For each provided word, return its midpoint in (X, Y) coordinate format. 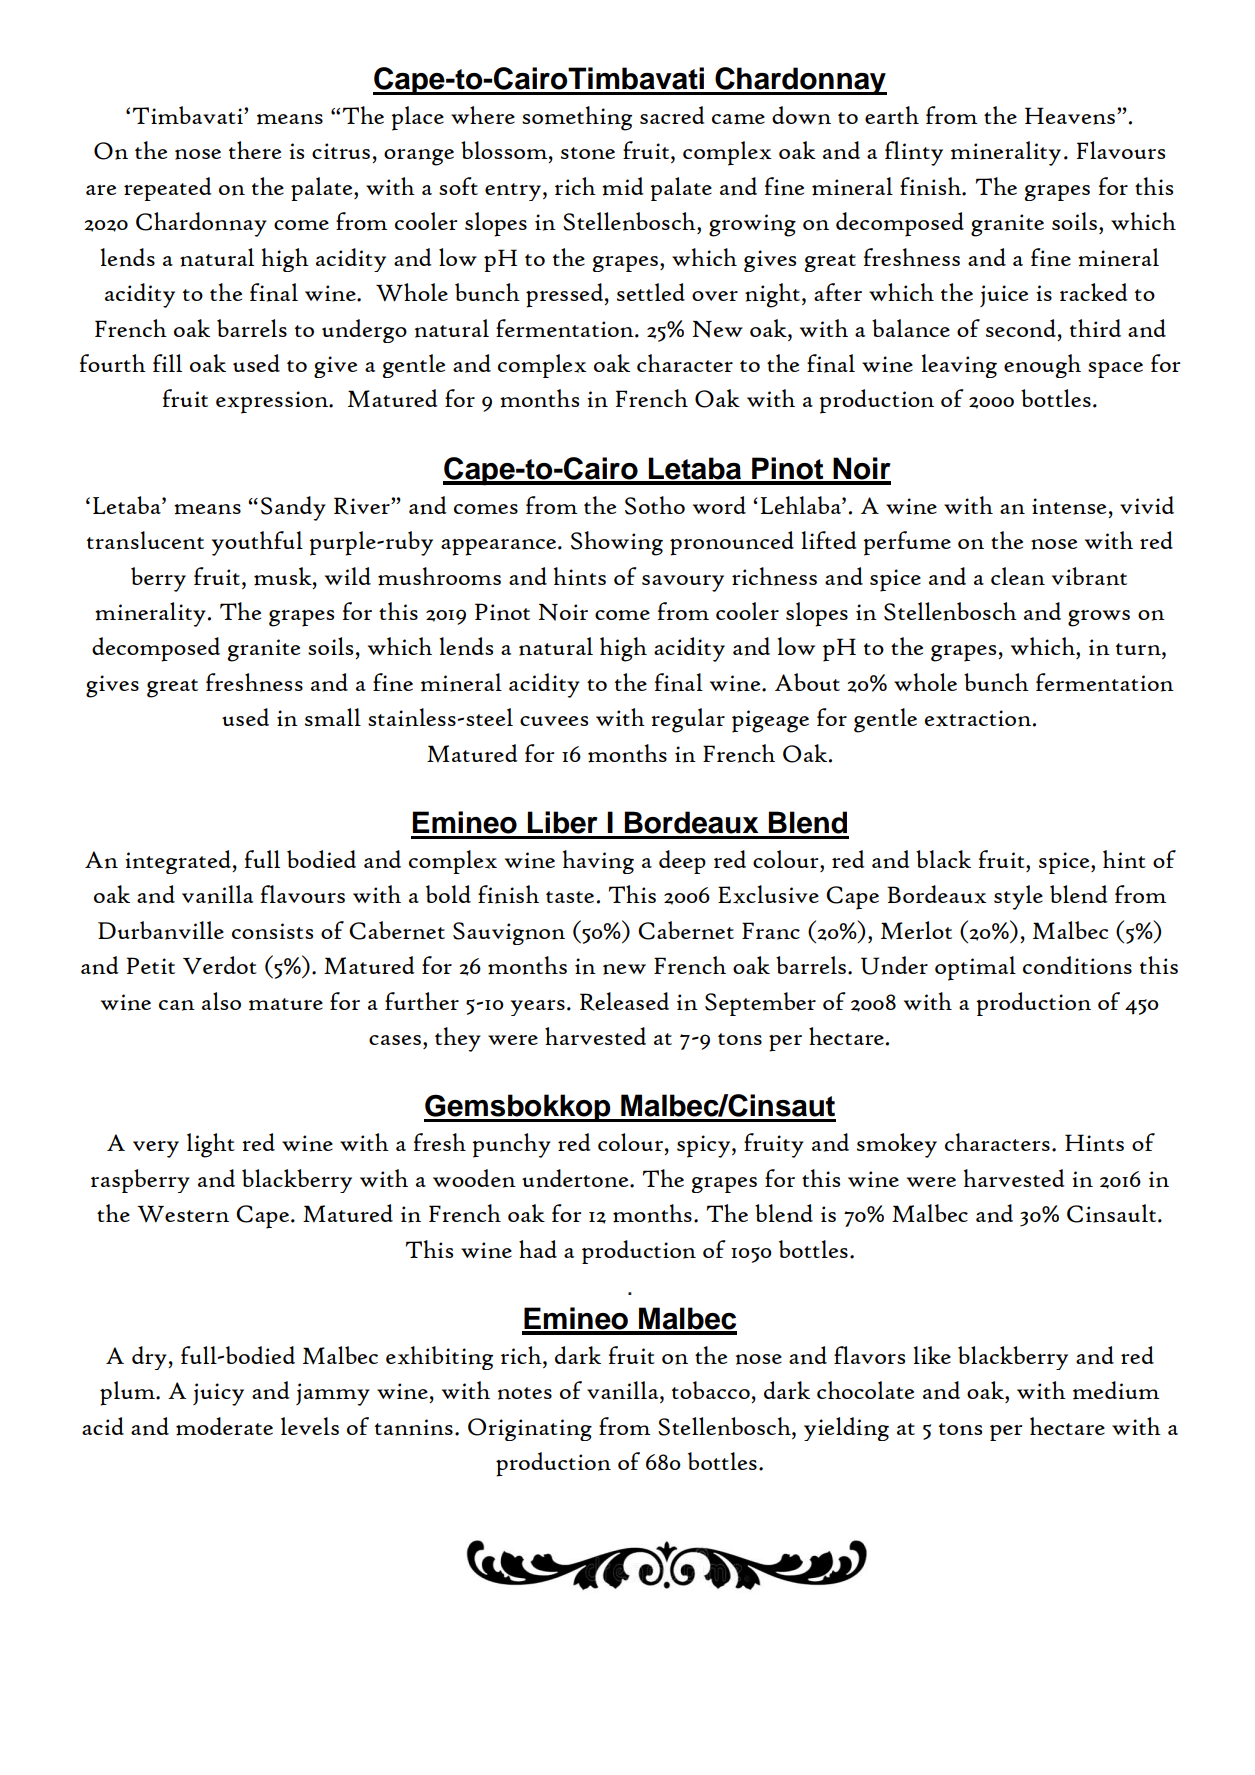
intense (1069, 506)
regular (688, 720)
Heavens (1070, 116)
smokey (897, 1145)
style (1018, 897)
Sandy (293, 508)
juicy (218, 1394)
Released (624, 1001)
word (719, 505)
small (333, 717)
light (211, 1145)
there (255, 150)
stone (588, 153)
